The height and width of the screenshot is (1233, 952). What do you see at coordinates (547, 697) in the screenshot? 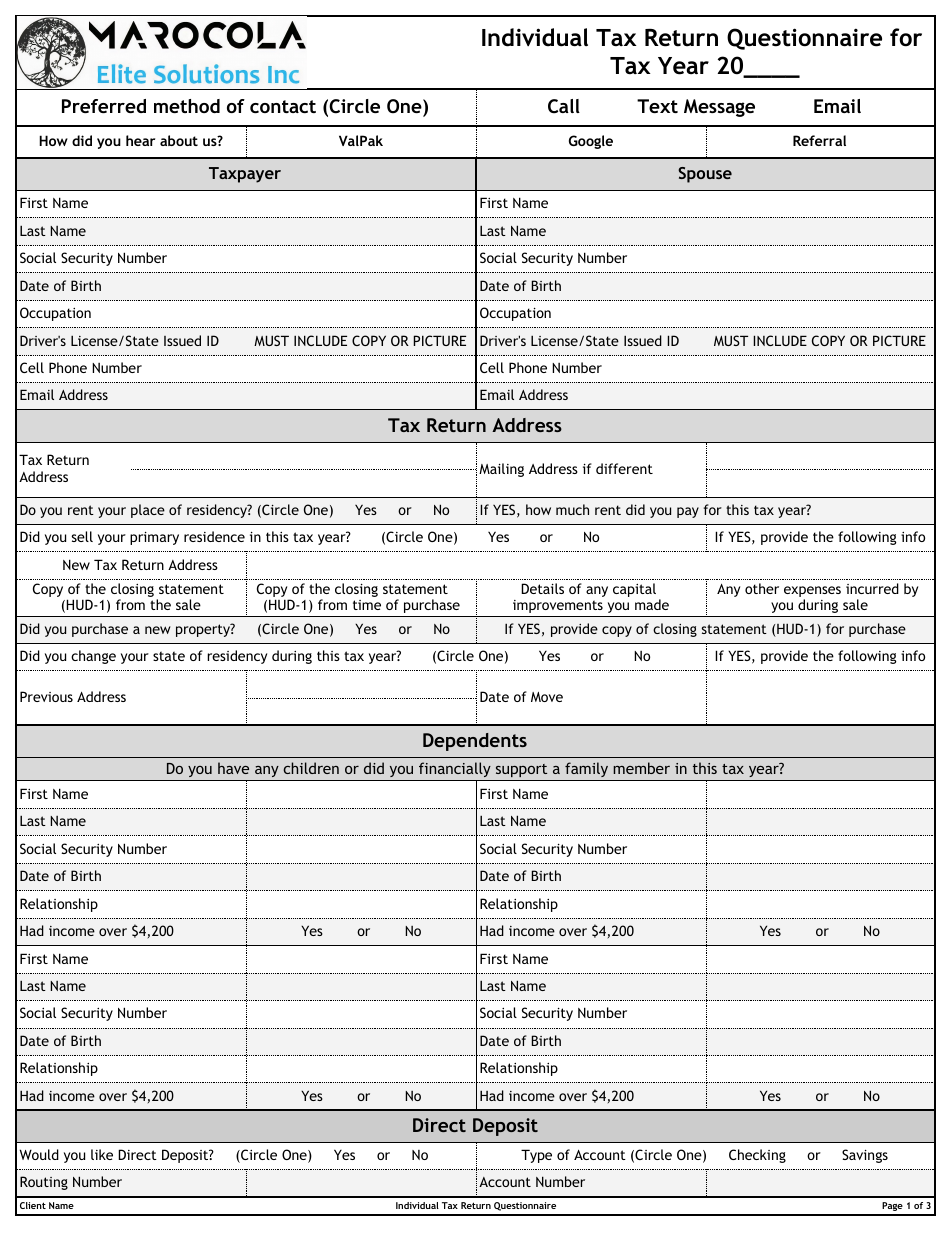
I see `Move` at bounding box center [547, 697].
